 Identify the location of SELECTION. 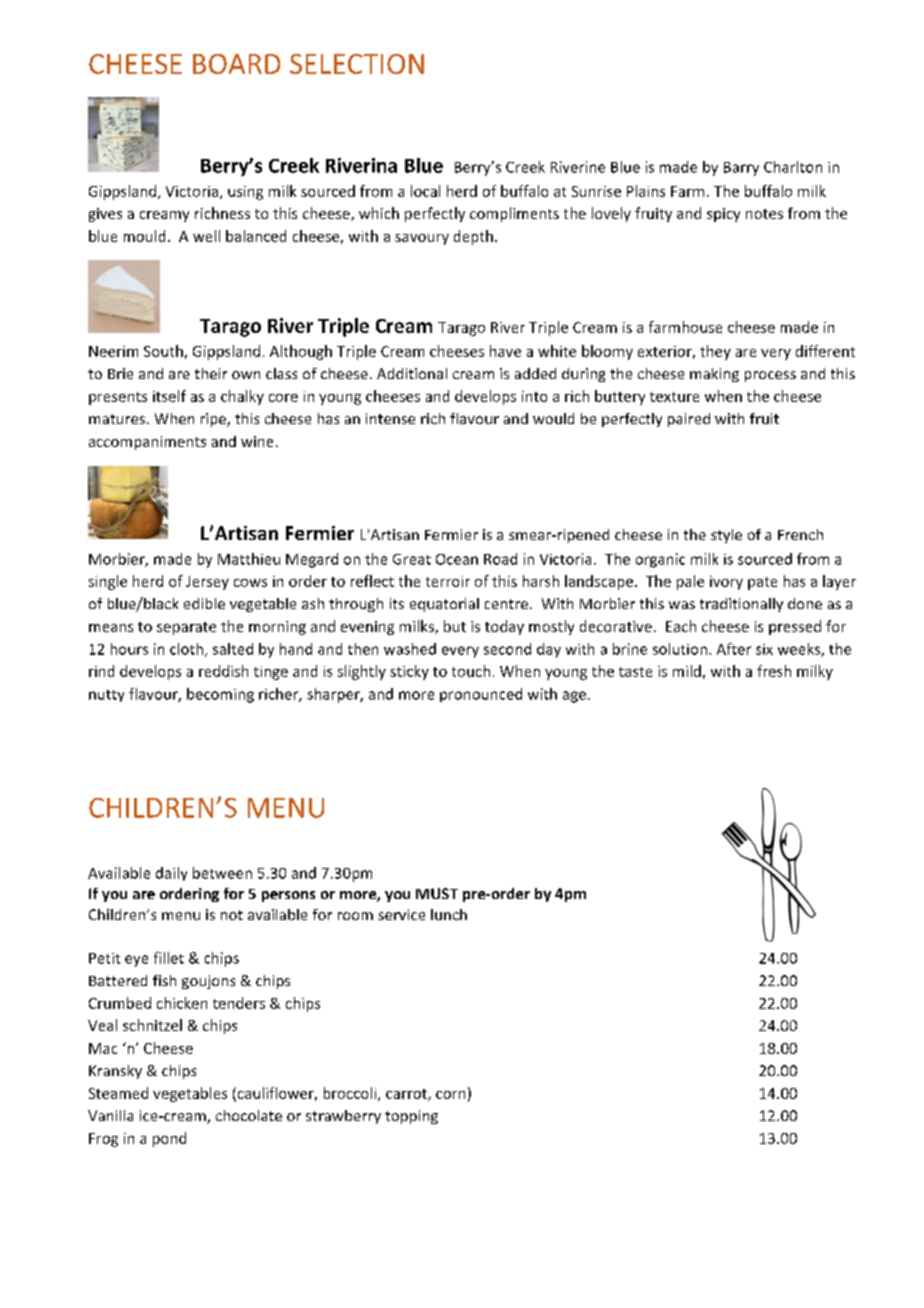
(357, 64).
